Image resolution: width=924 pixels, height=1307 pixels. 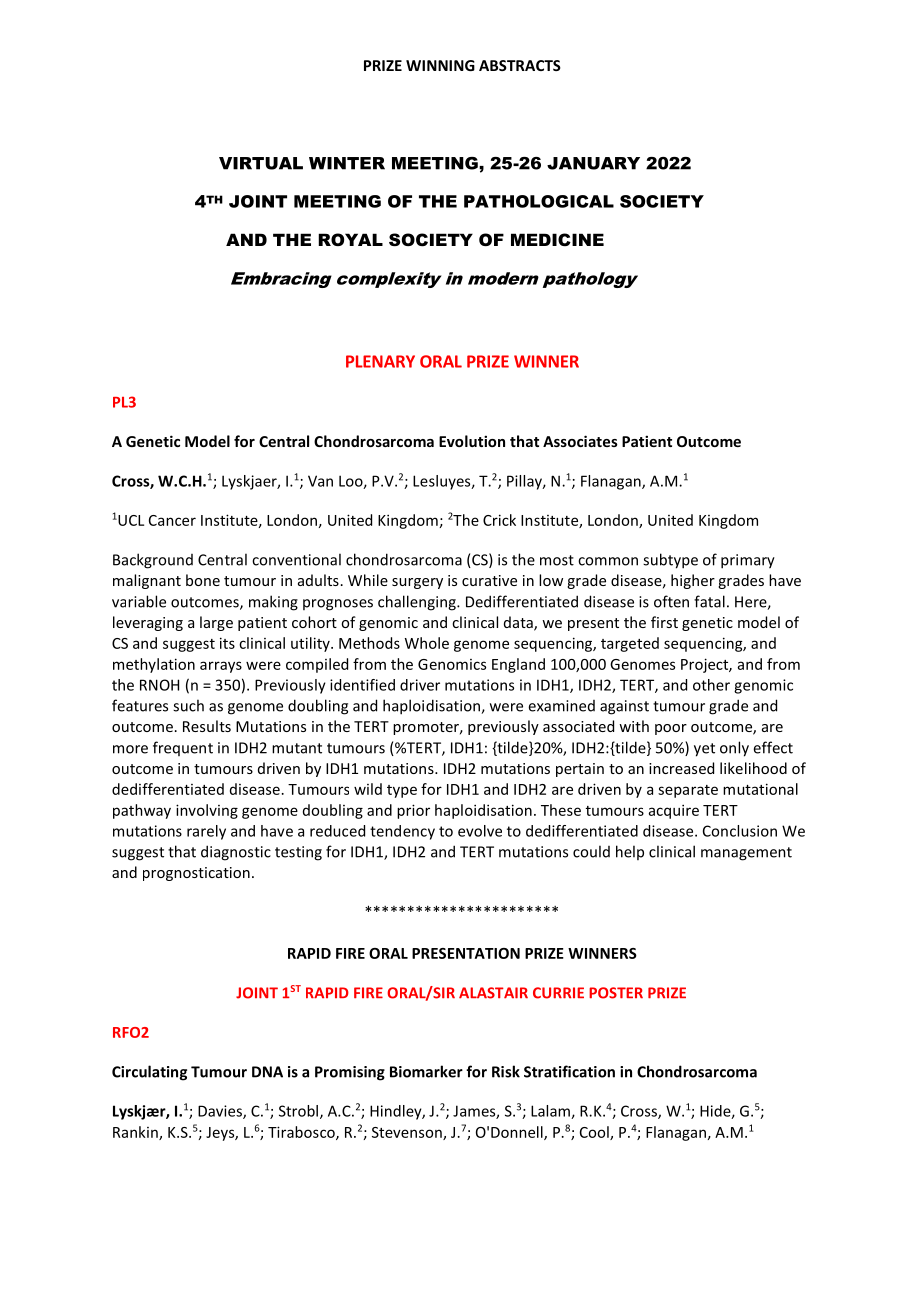 What do you see at coordinates (580, 441) in the image?
I see `Associates` at bounding box center [580, 441].
